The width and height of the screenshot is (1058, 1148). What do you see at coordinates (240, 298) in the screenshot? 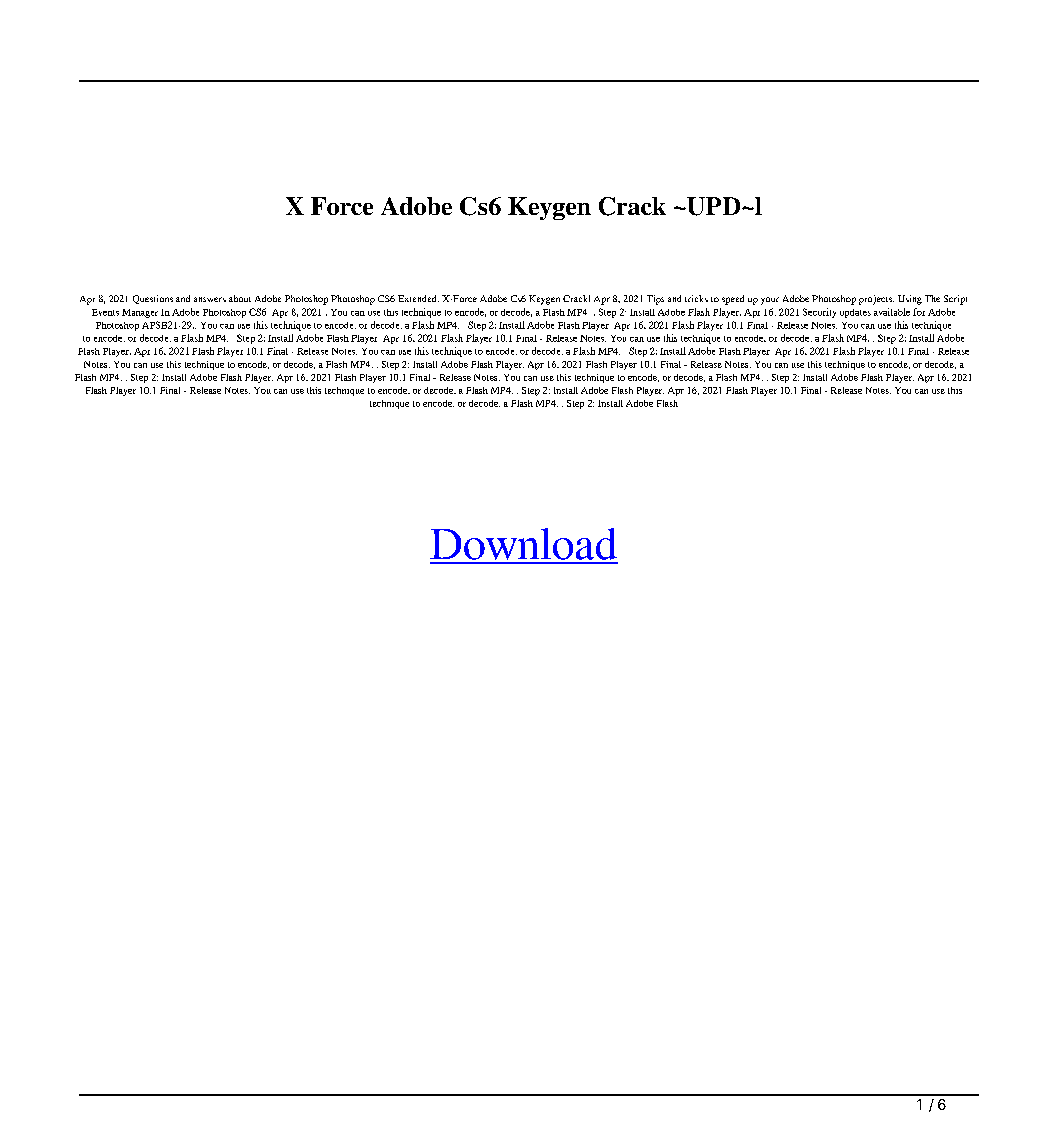
I see `about` at bounding box center [240, 298].
